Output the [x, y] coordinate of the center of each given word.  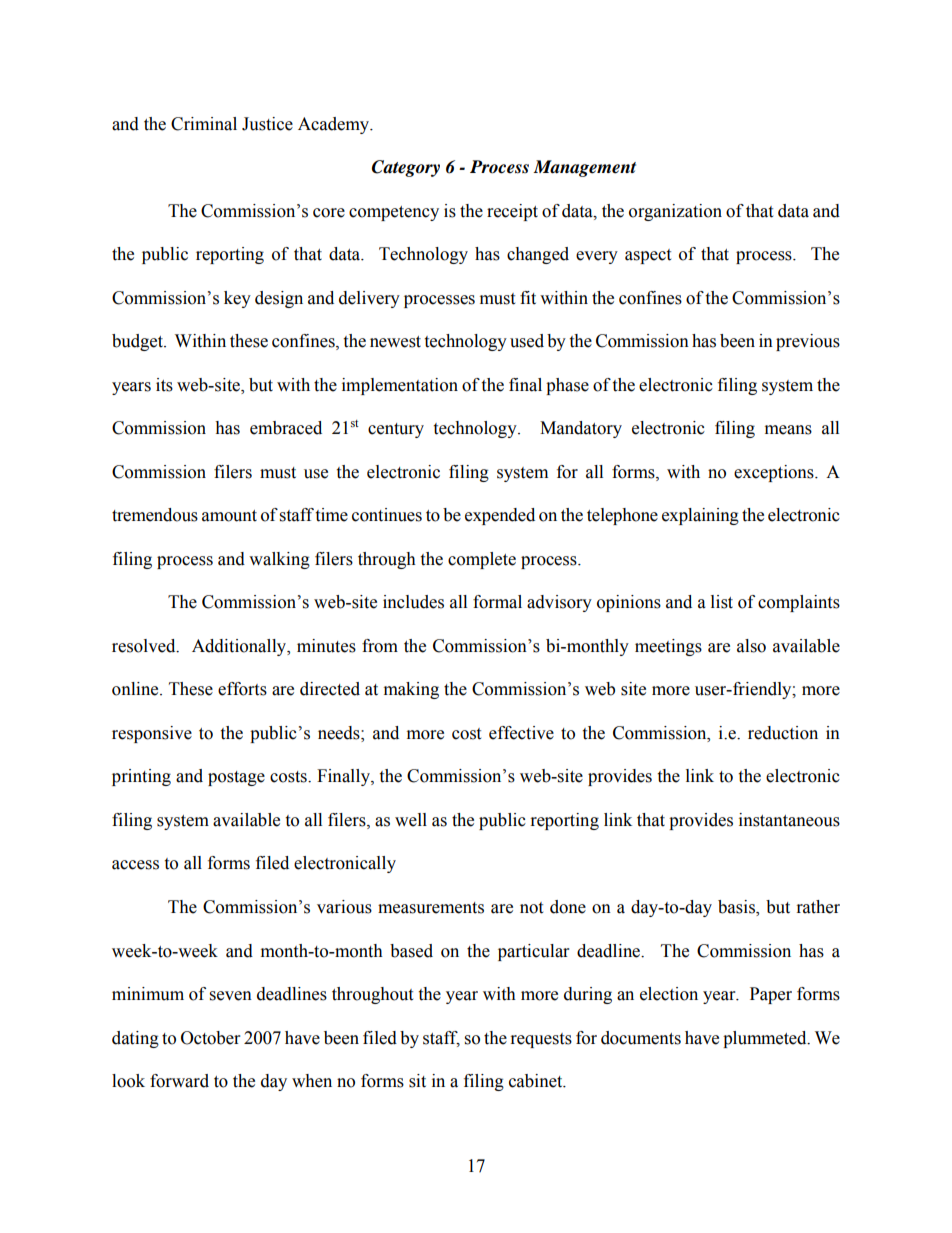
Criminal [204, 124]
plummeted [766, 1039]
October [210, 1038]
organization [675, 212]
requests [541, 1040]
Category [406, 168]
